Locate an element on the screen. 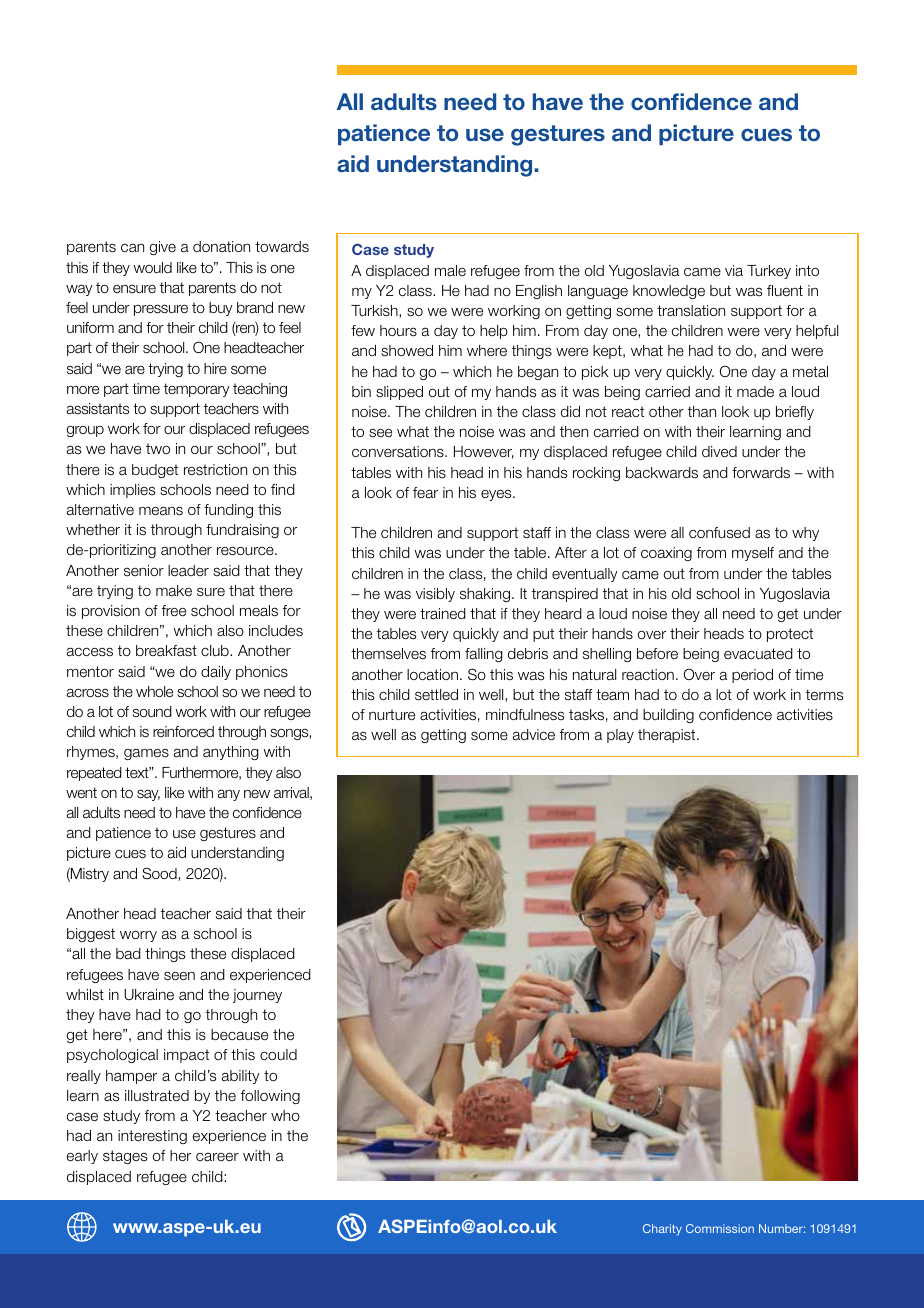  male is located at coordinates (450, 271).
